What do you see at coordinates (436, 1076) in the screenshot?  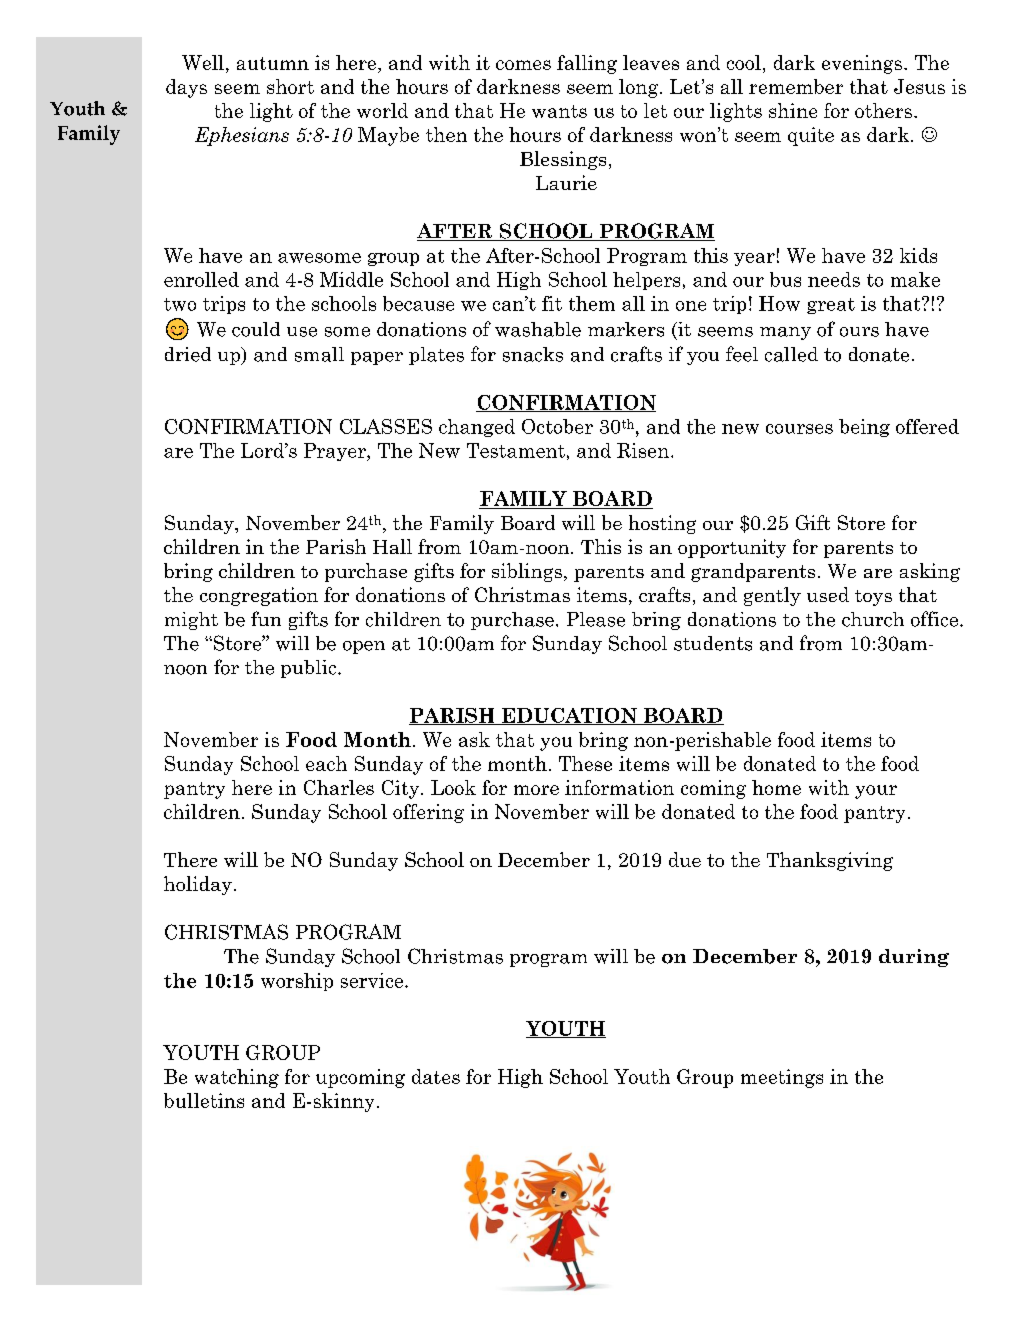 I see `dates` at bounding box center [436, 1076].
